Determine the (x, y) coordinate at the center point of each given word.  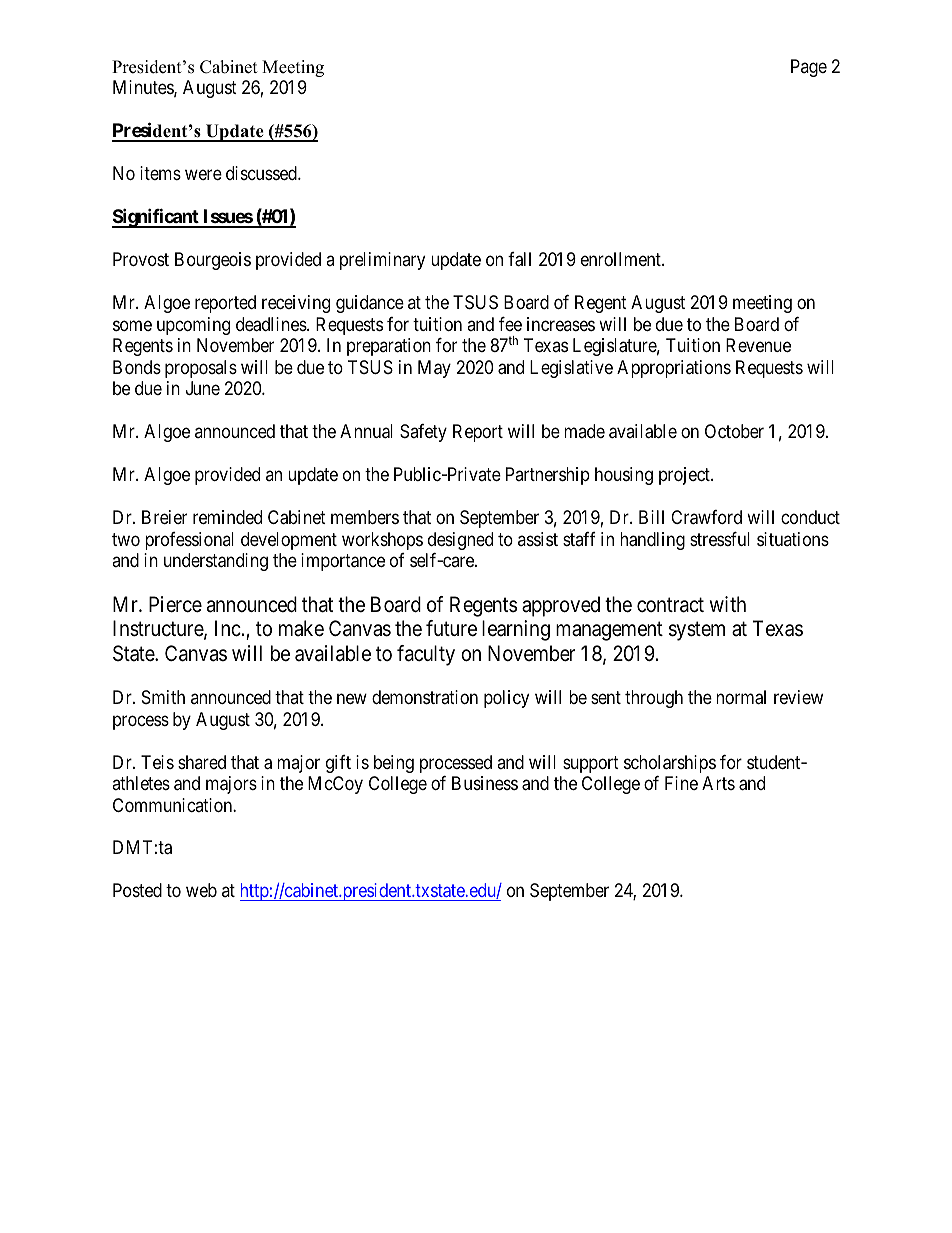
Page (809, 68)
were (203, 175)
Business (485, 783)
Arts (718, 783)
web (201, 890)
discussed (262, 173)
